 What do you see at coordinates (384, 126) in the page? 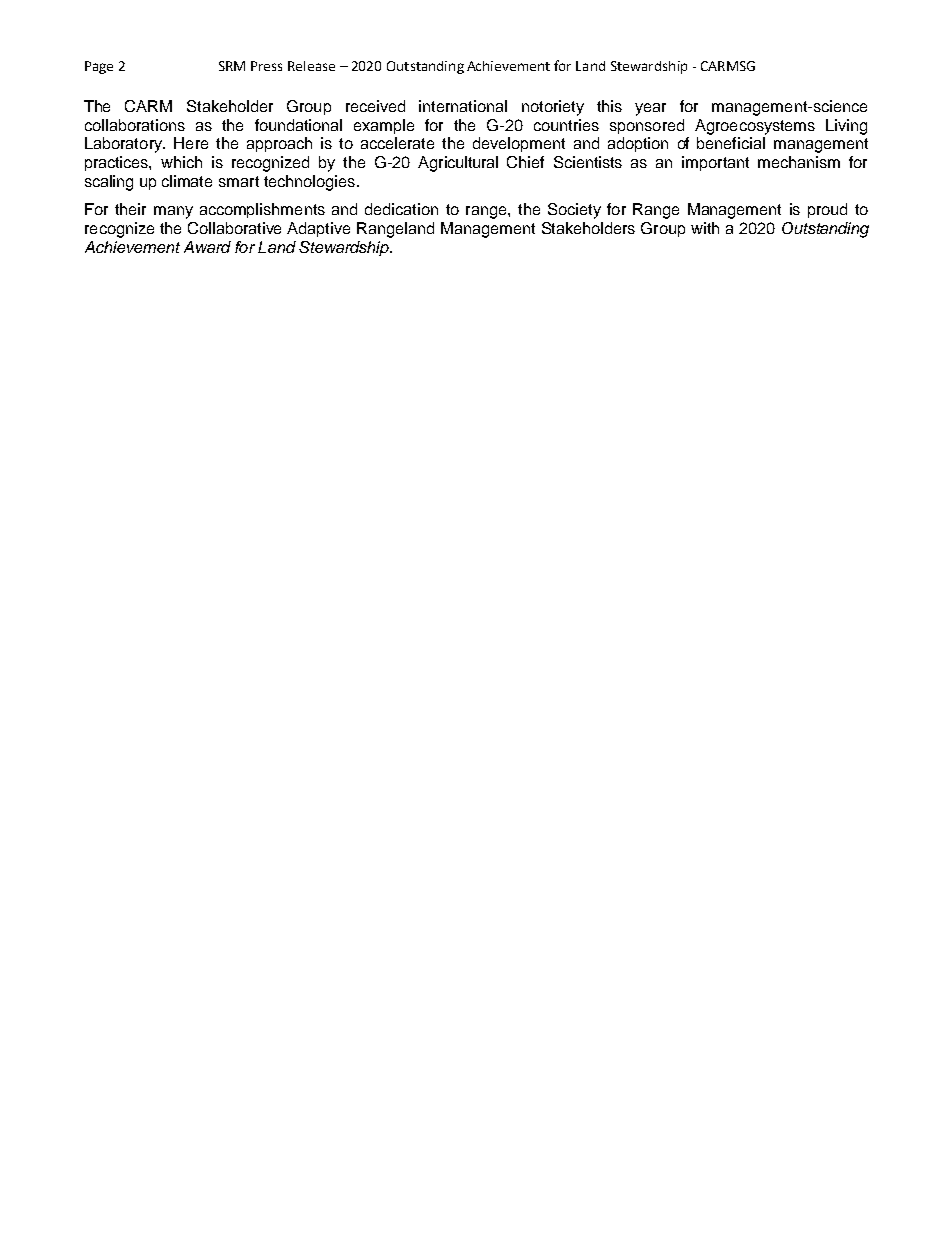
I see `example` at bounding box center [384, 126].
